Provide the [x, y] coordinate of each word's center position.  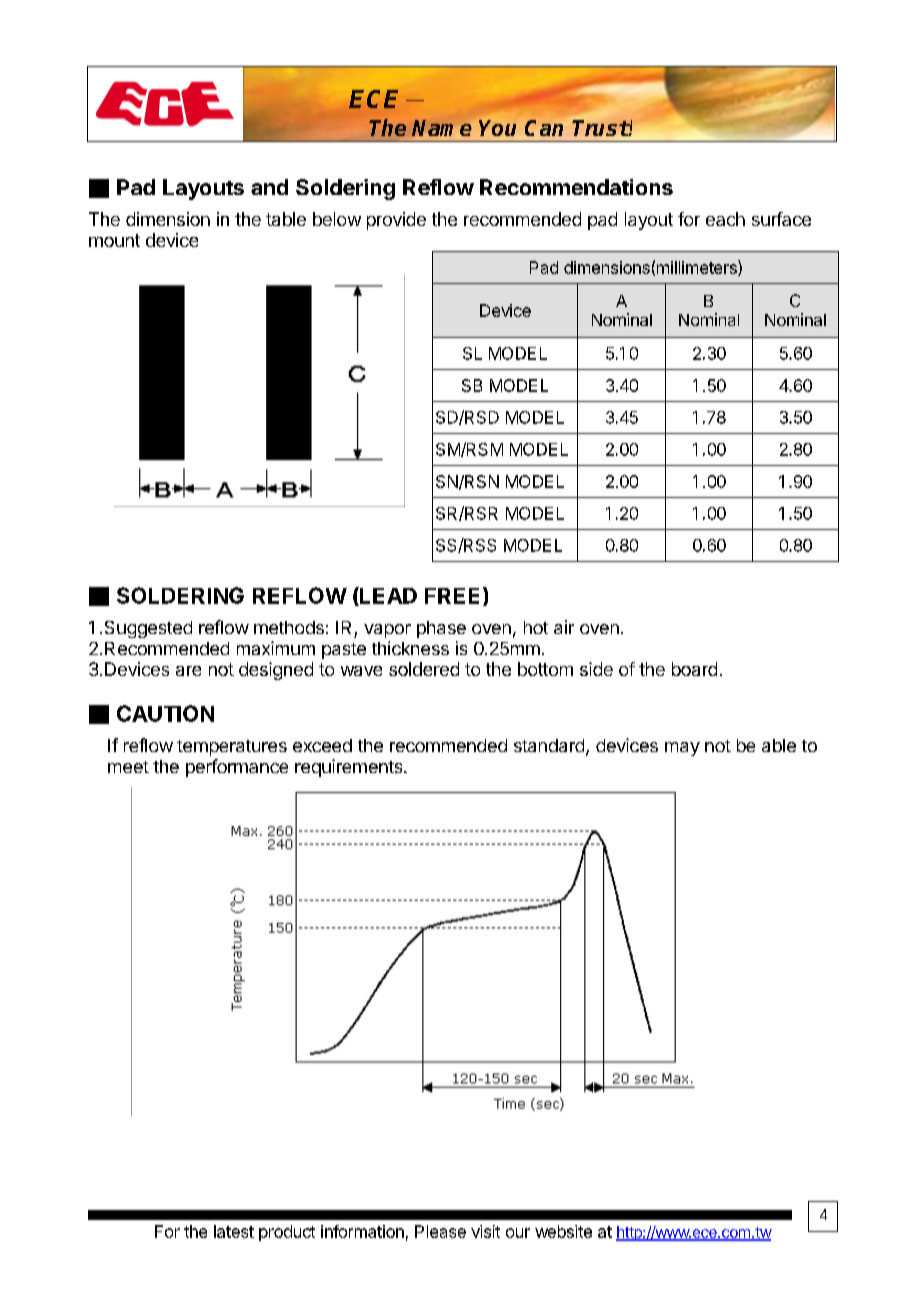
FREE [452, 596]
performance [237, 768]
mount [114, 240]
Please [440, 1231]
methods [289, 627]
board [694, 669]
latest [234, 1231]
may [682, 749]
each [725, 219]
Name [442, 128]
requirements [350, 768]
